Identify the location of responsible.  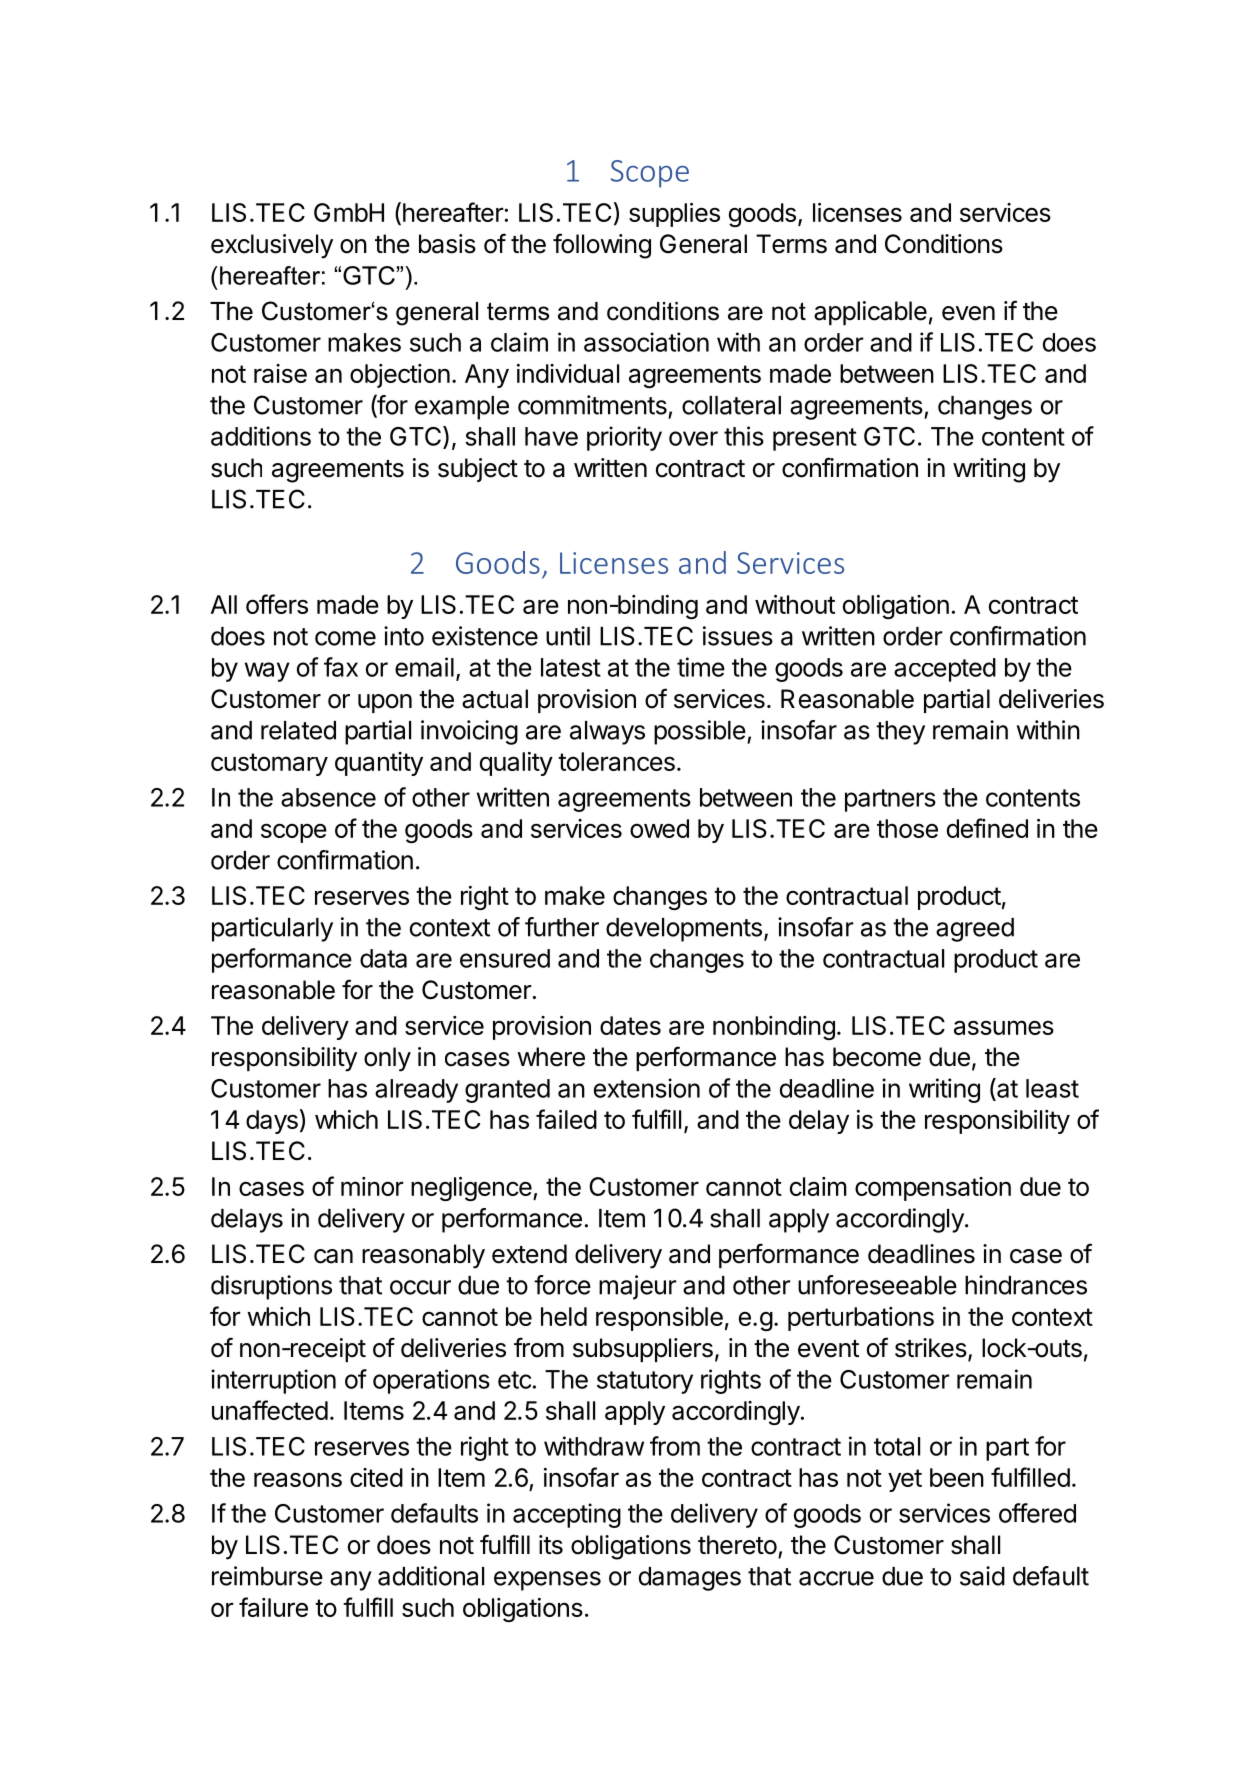
(659, 1319).
